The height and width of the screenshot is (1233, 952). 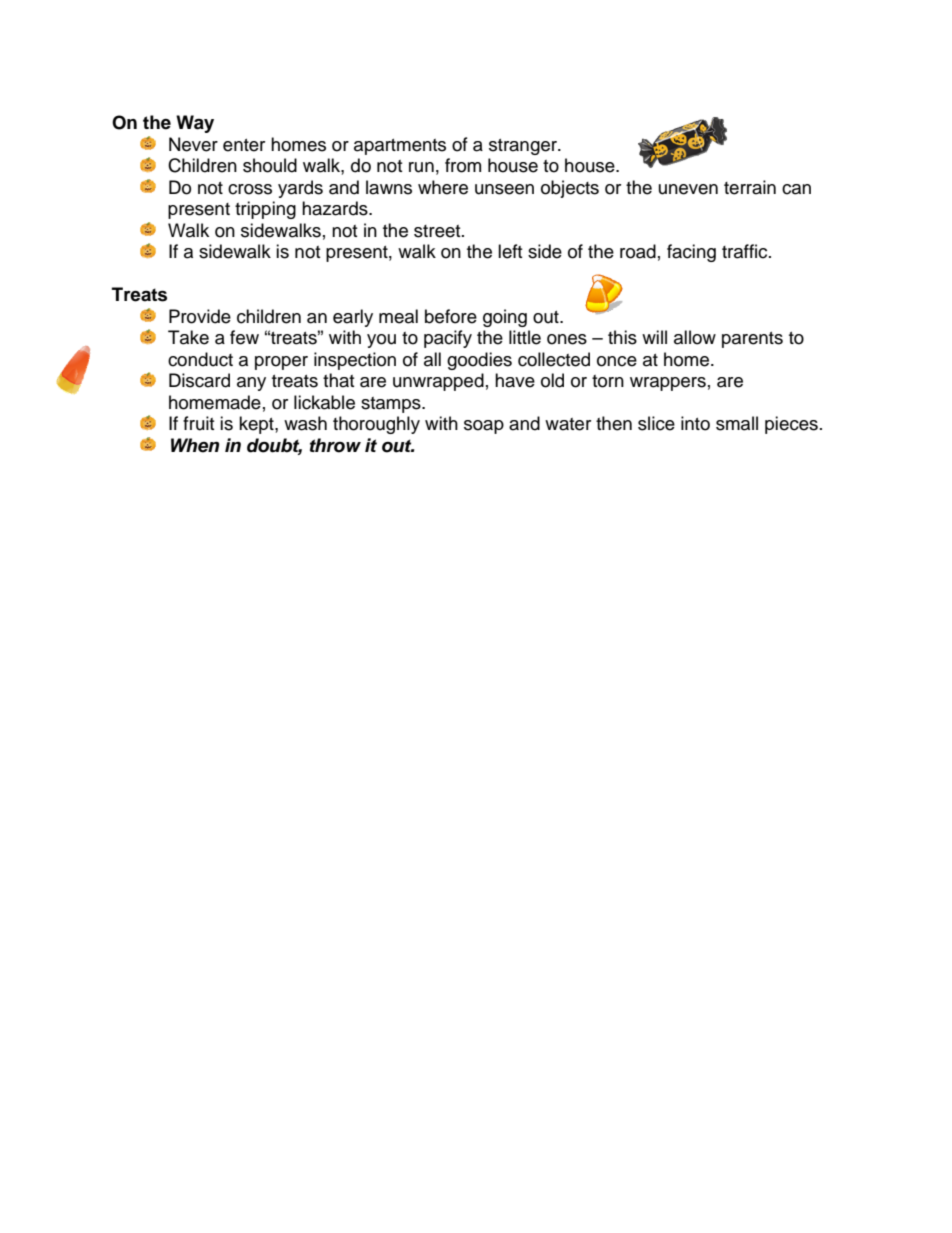 What do you see at coordinates (750, 187) in the screenshot?
I see `terrain` at bounding box center [750, 187].
